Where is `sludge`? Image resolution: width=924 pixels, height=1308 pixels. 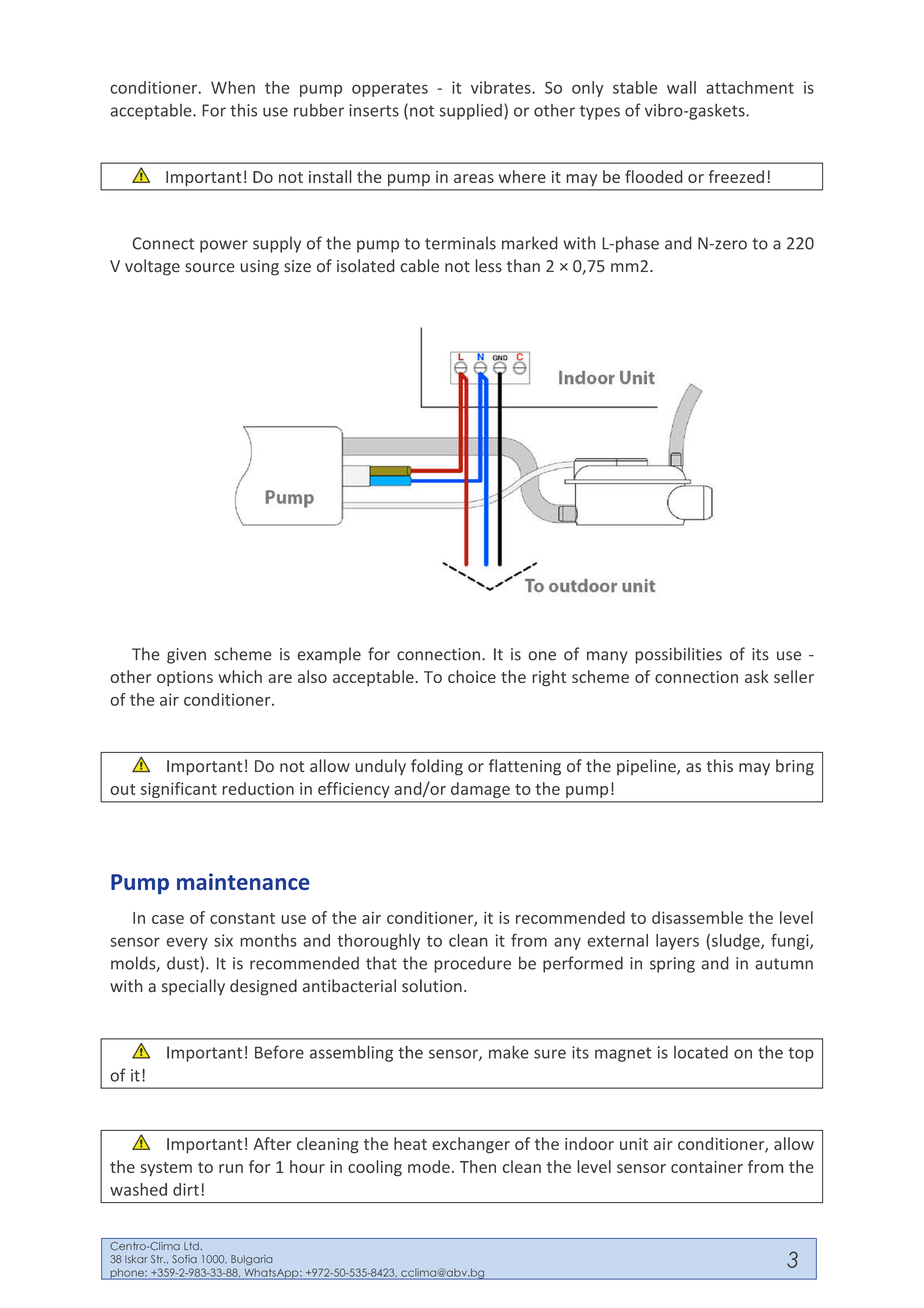
sludge is located at coordinates (737, 942).
